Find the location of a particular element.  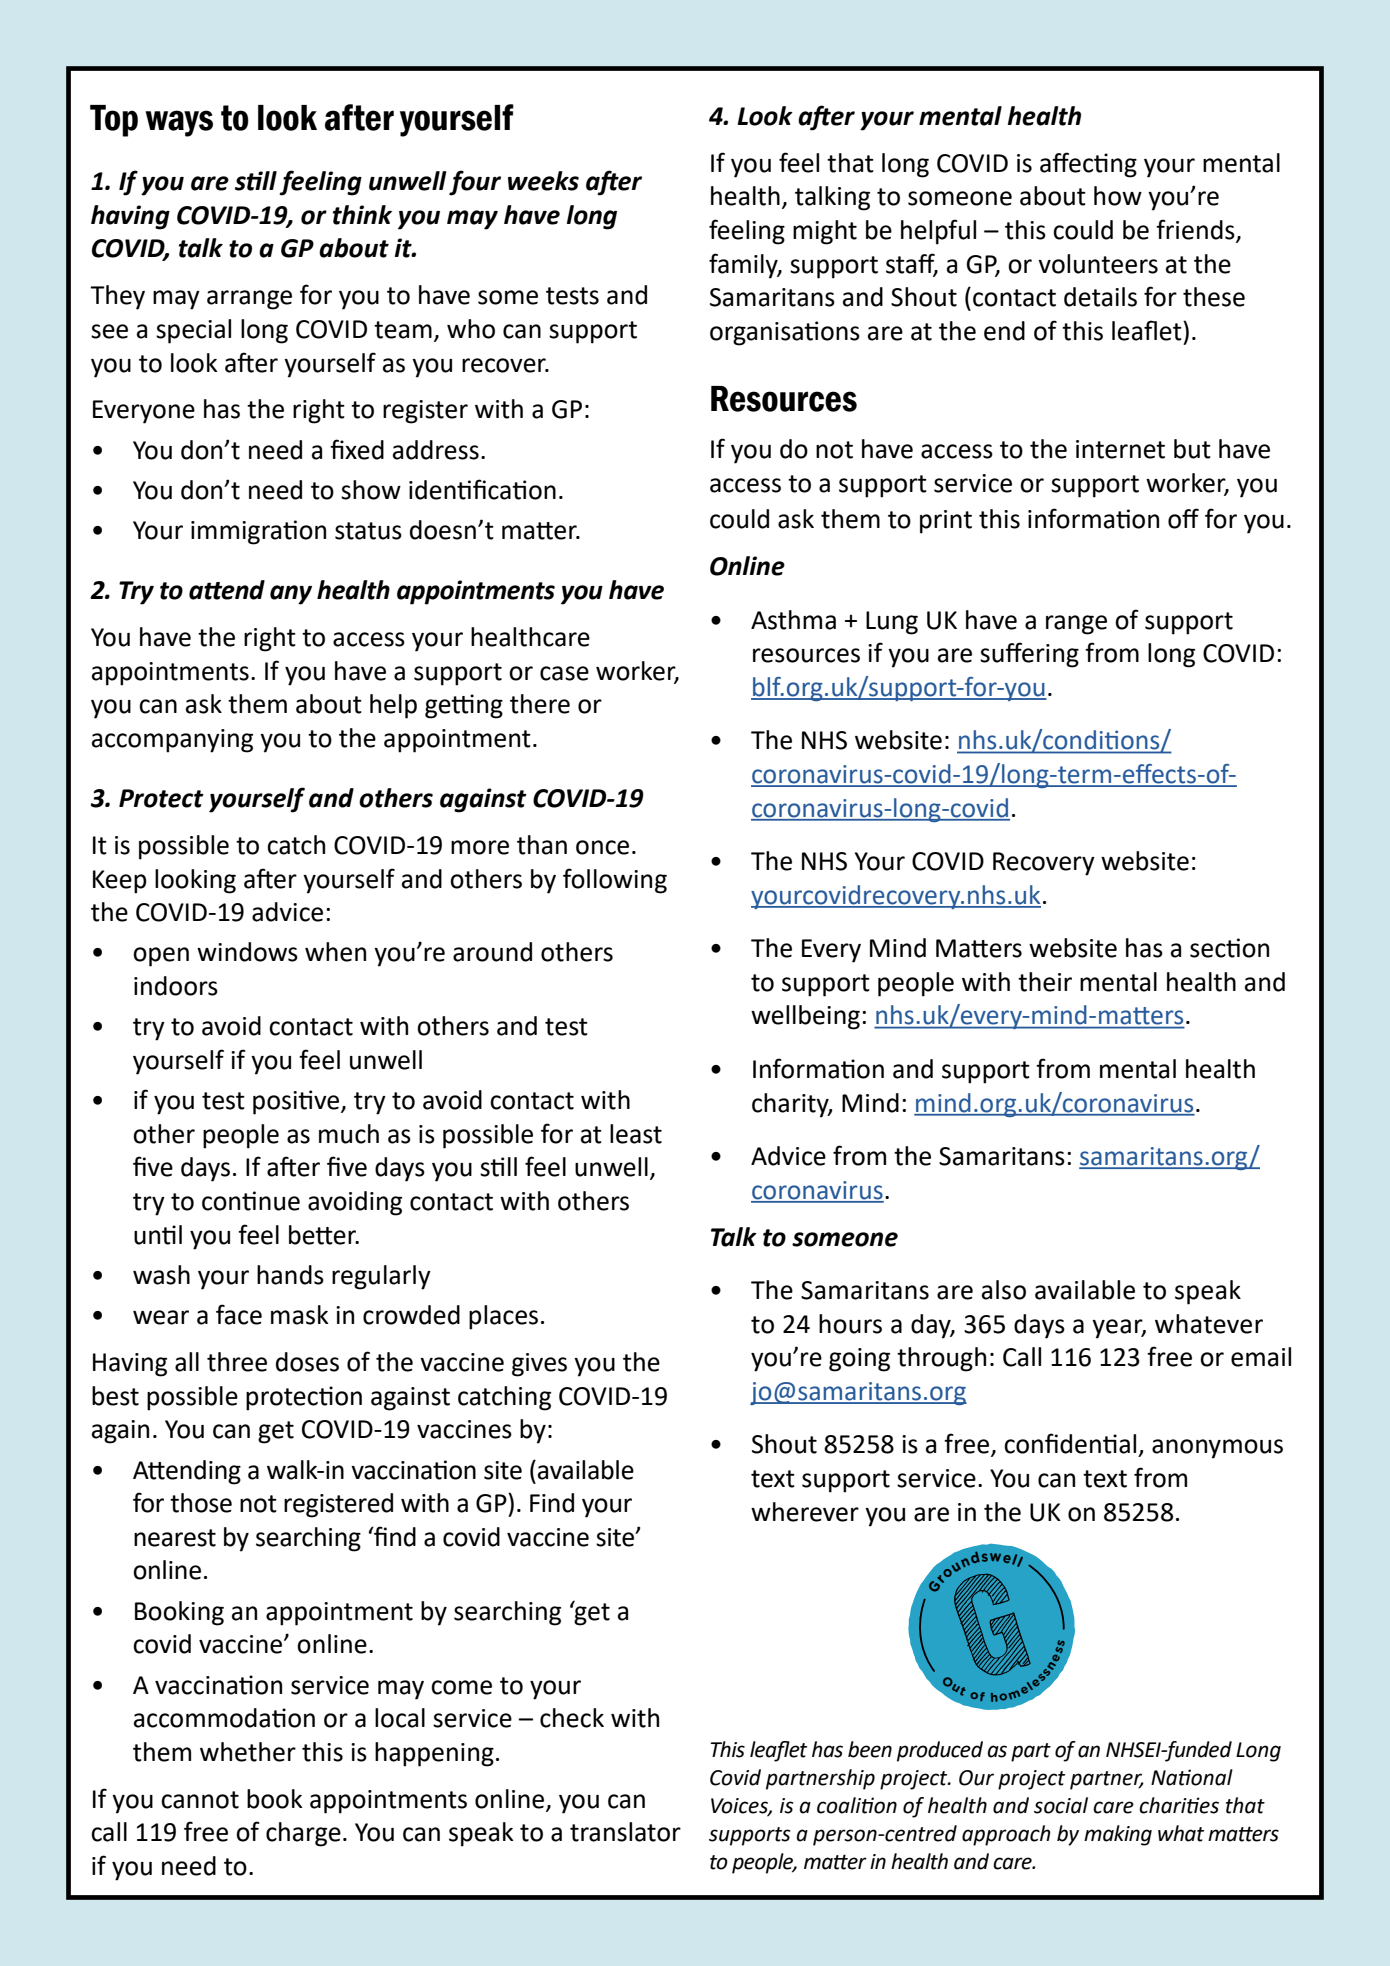

whether is located at coordinates (248, 1752).
